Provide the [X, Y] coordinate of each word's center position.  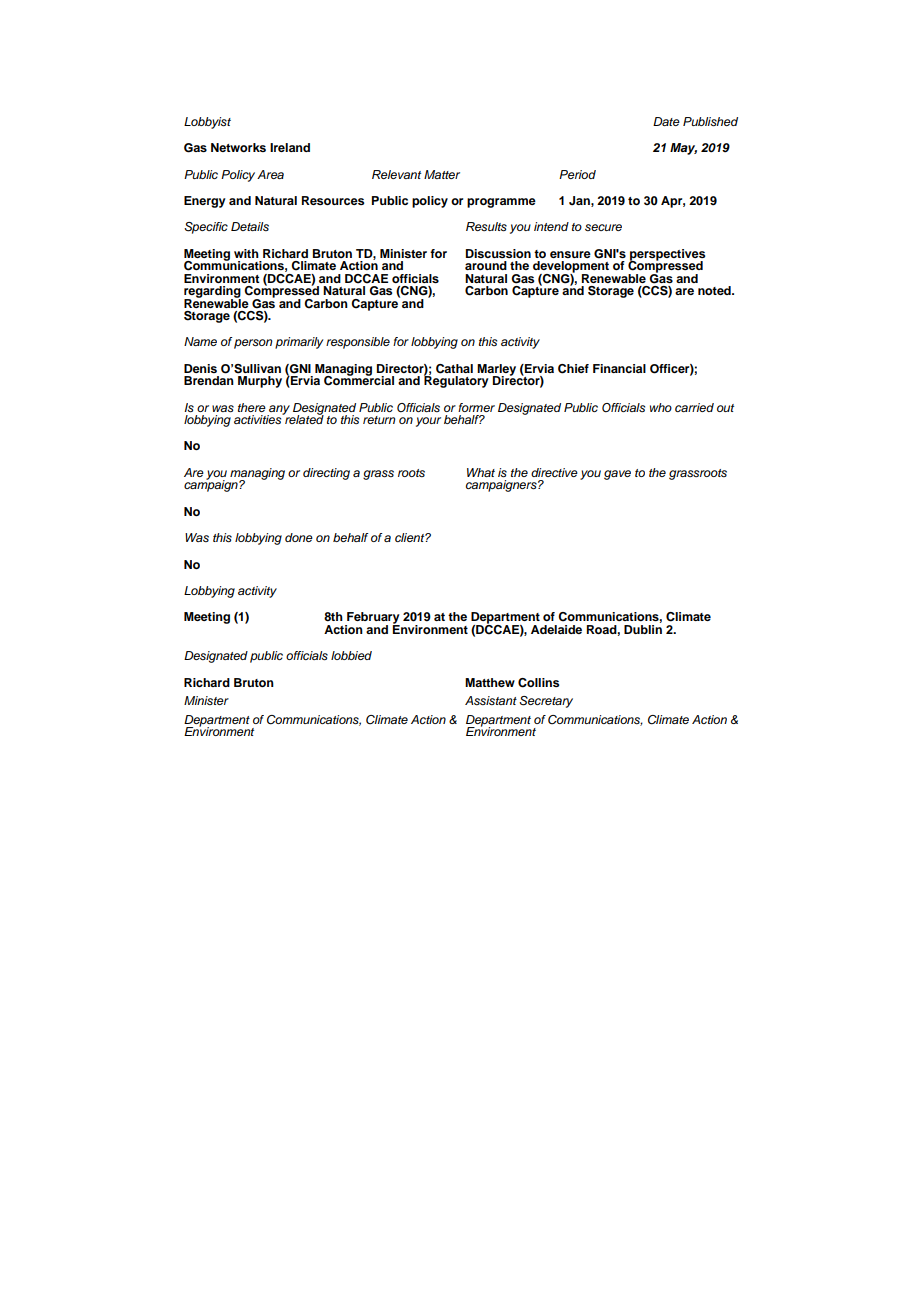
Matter [442, 174]
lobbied [351, 655]
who [661, 407]
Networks [238, 147]
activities [259, 418]
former [476, 407]
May [683, 149]
